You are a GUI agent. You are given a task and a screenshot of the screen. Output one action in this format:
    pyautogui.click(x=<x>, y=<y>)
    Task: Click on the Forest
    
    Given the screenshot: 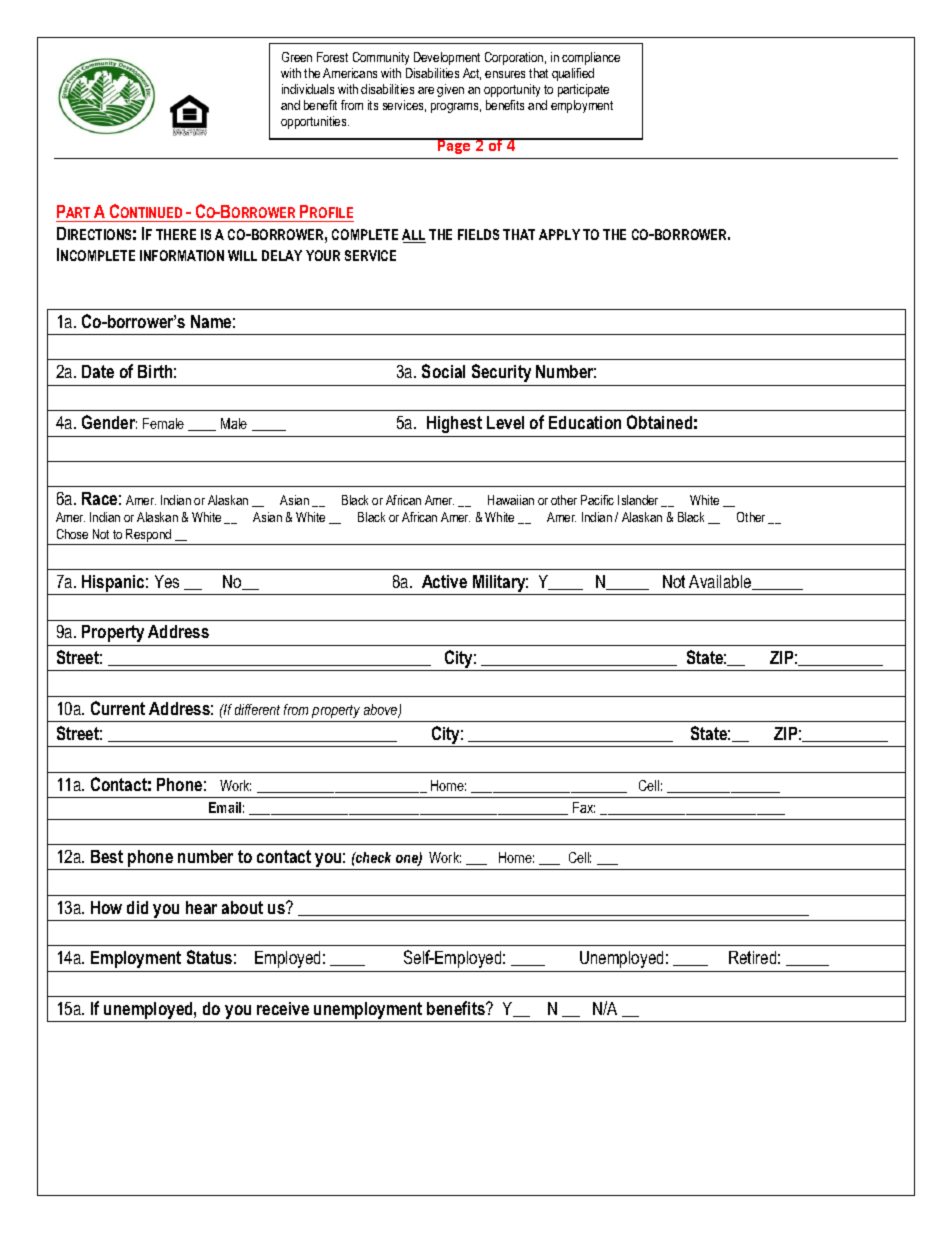 What is the action you would take?
    pyautogui.click(x=332, y=57)
